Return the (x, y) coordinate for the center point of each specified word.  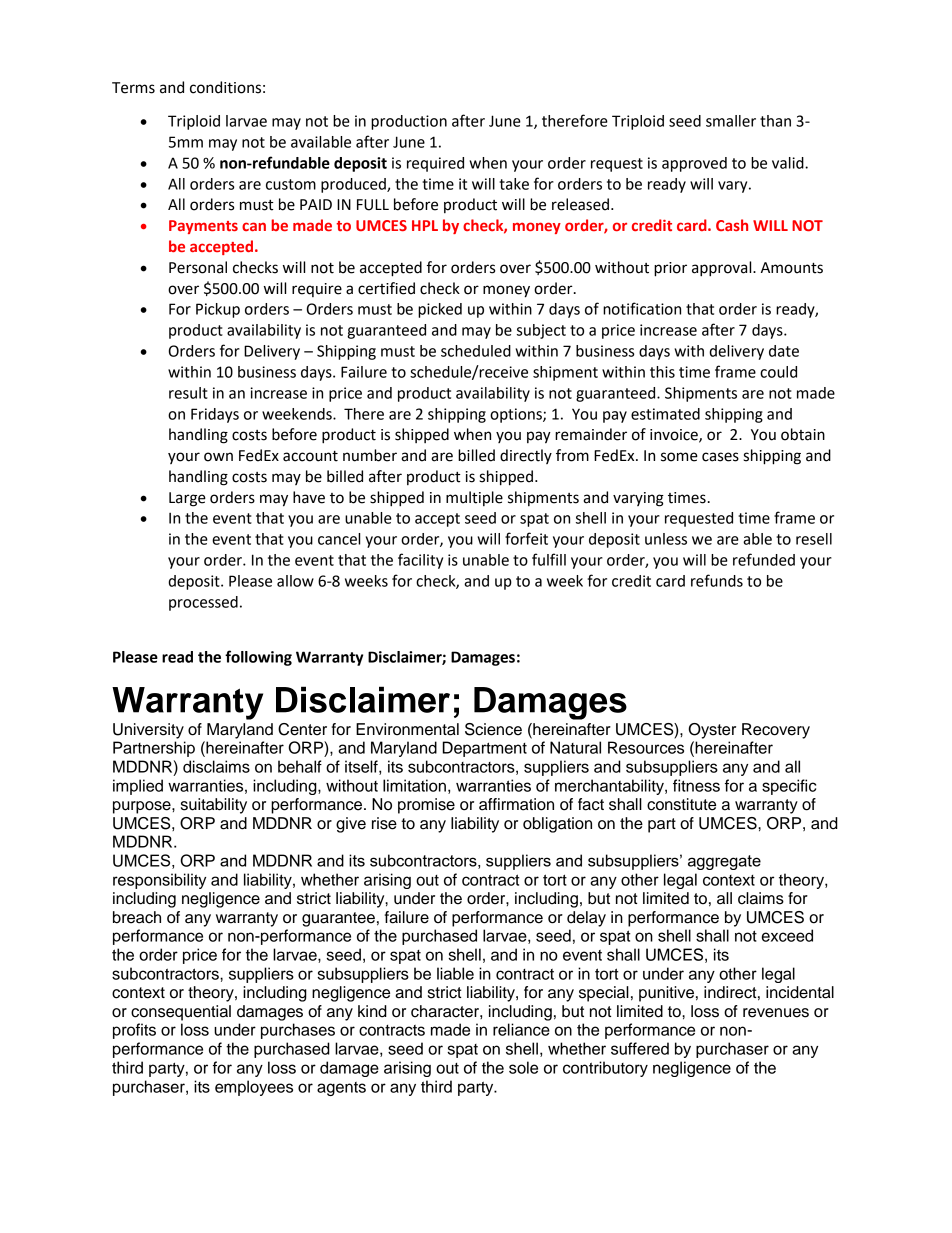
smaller (731, 121)
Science (493, 729)
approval (723, 269)
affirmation (516, 804)
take (514, 184)
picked (440, 310)
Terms (133, 88)
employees (254, 1088)
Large (187, 499)
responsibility (159, 881)
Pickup (218, 310)
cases (720, 457)
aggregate (724, 862)
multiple (474, 498)
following (258, 658)
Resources (646, 747)
